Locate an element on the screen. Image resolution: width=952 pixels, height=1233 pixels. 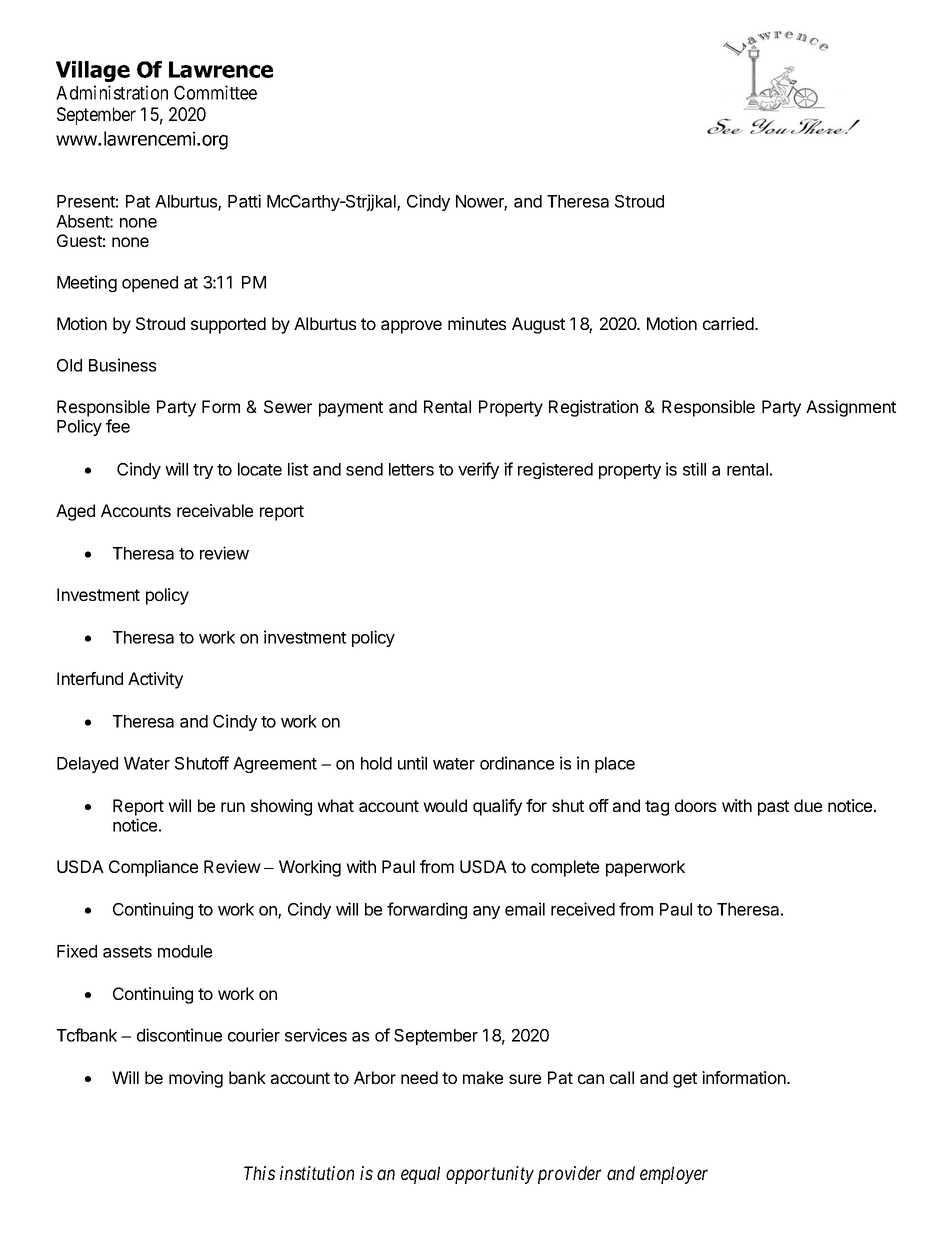
receivable is located at coordinates (215, 510).
